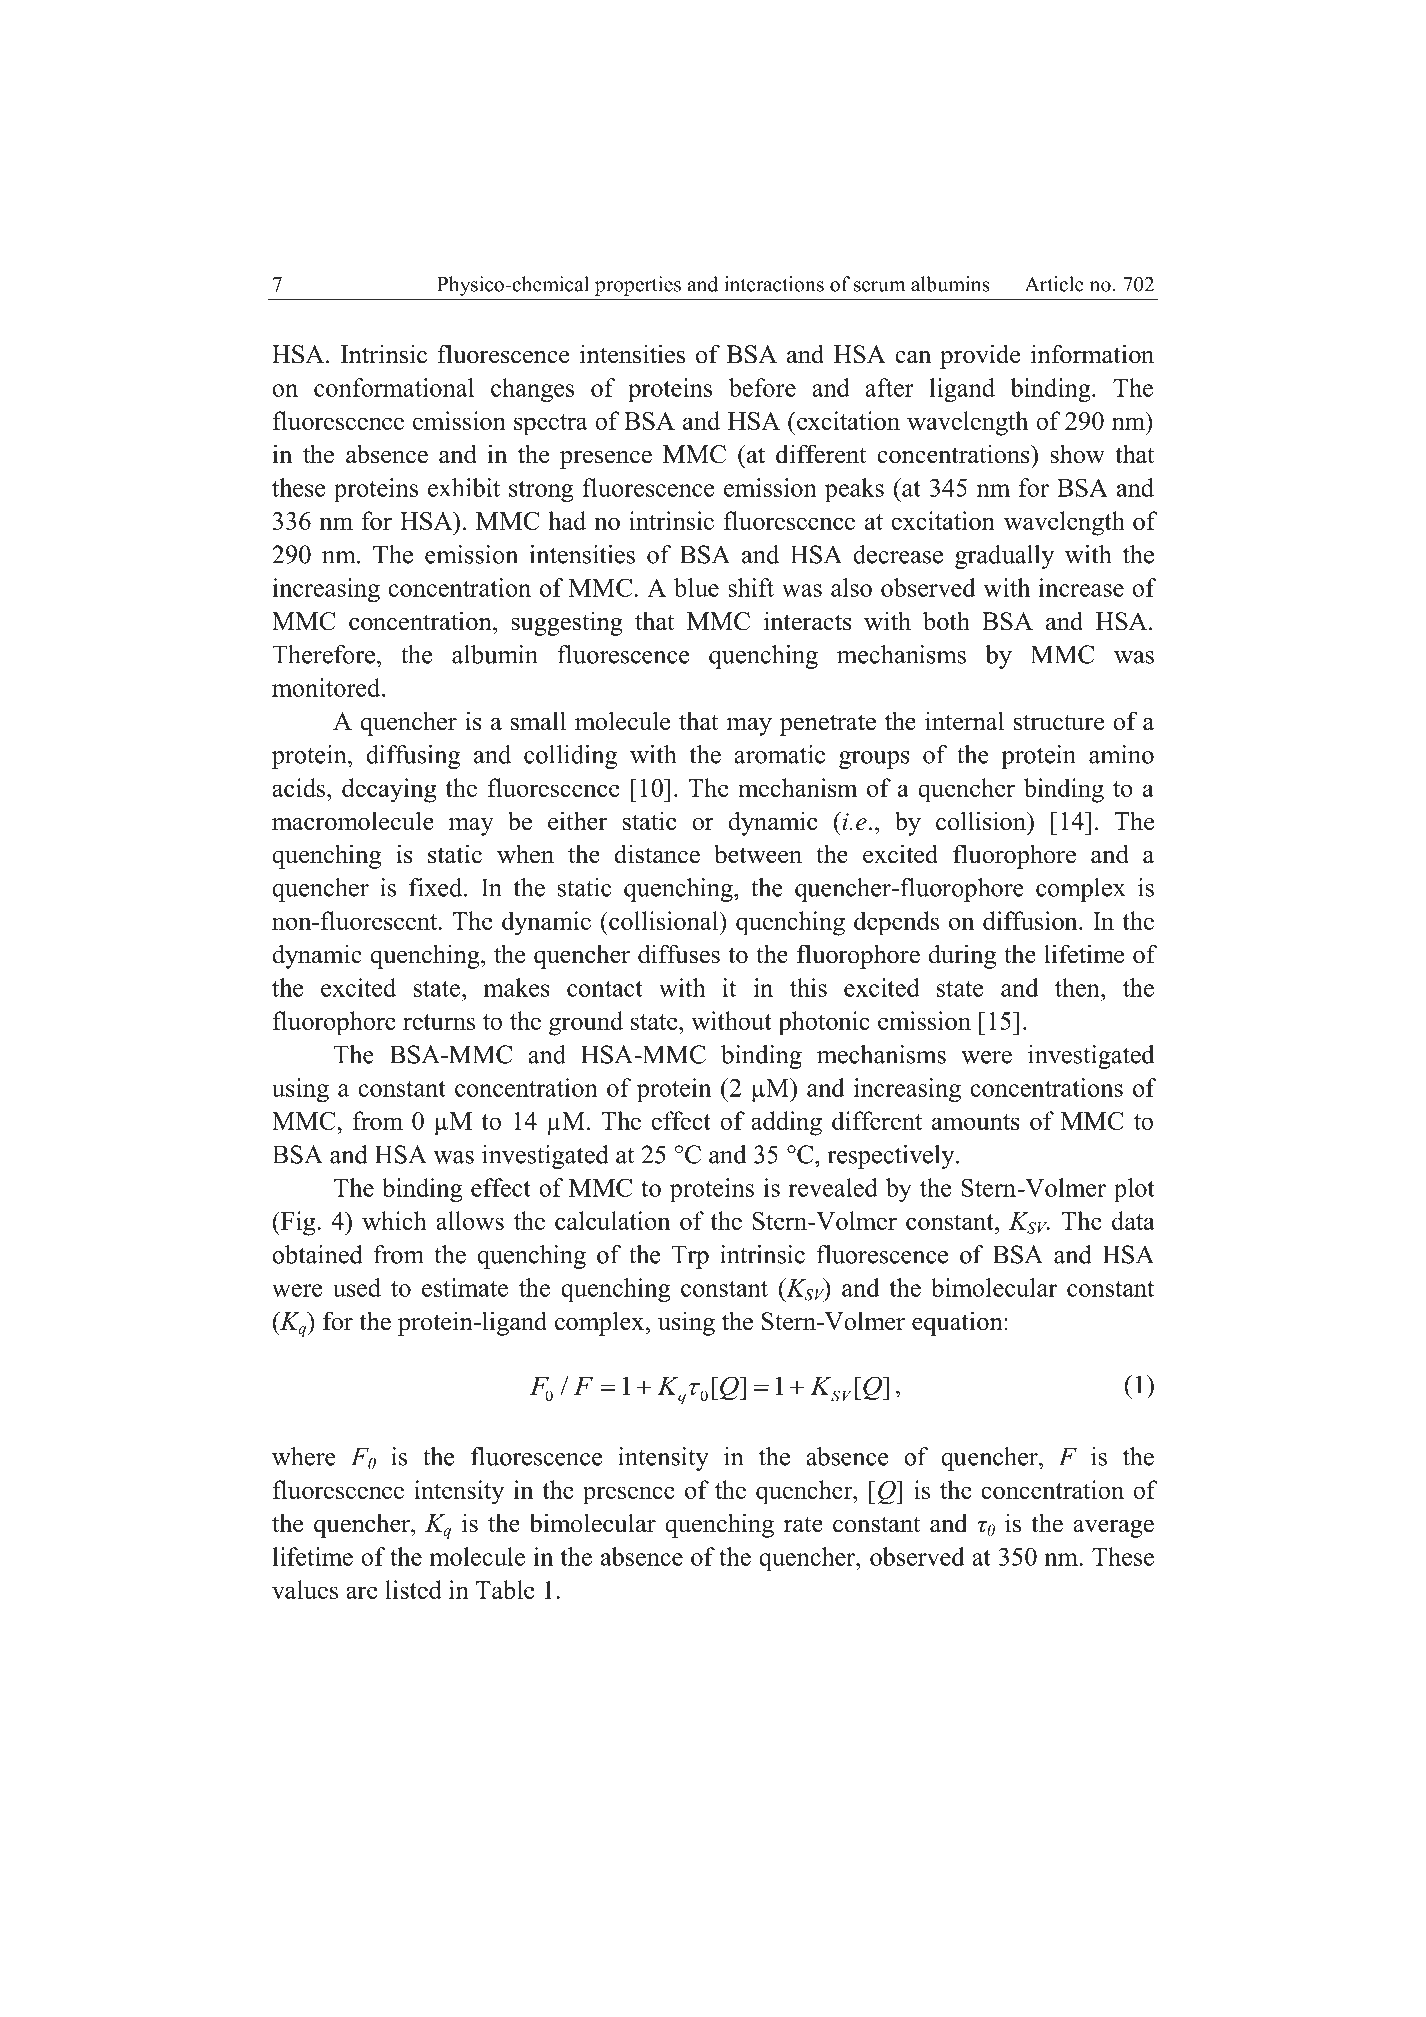 Image resolution: width=1426 pixels, height=2017 pixels. What do you see at coordinates (413, 1589) in the page?
I see `listed` at bounding box center [413, 1589].
